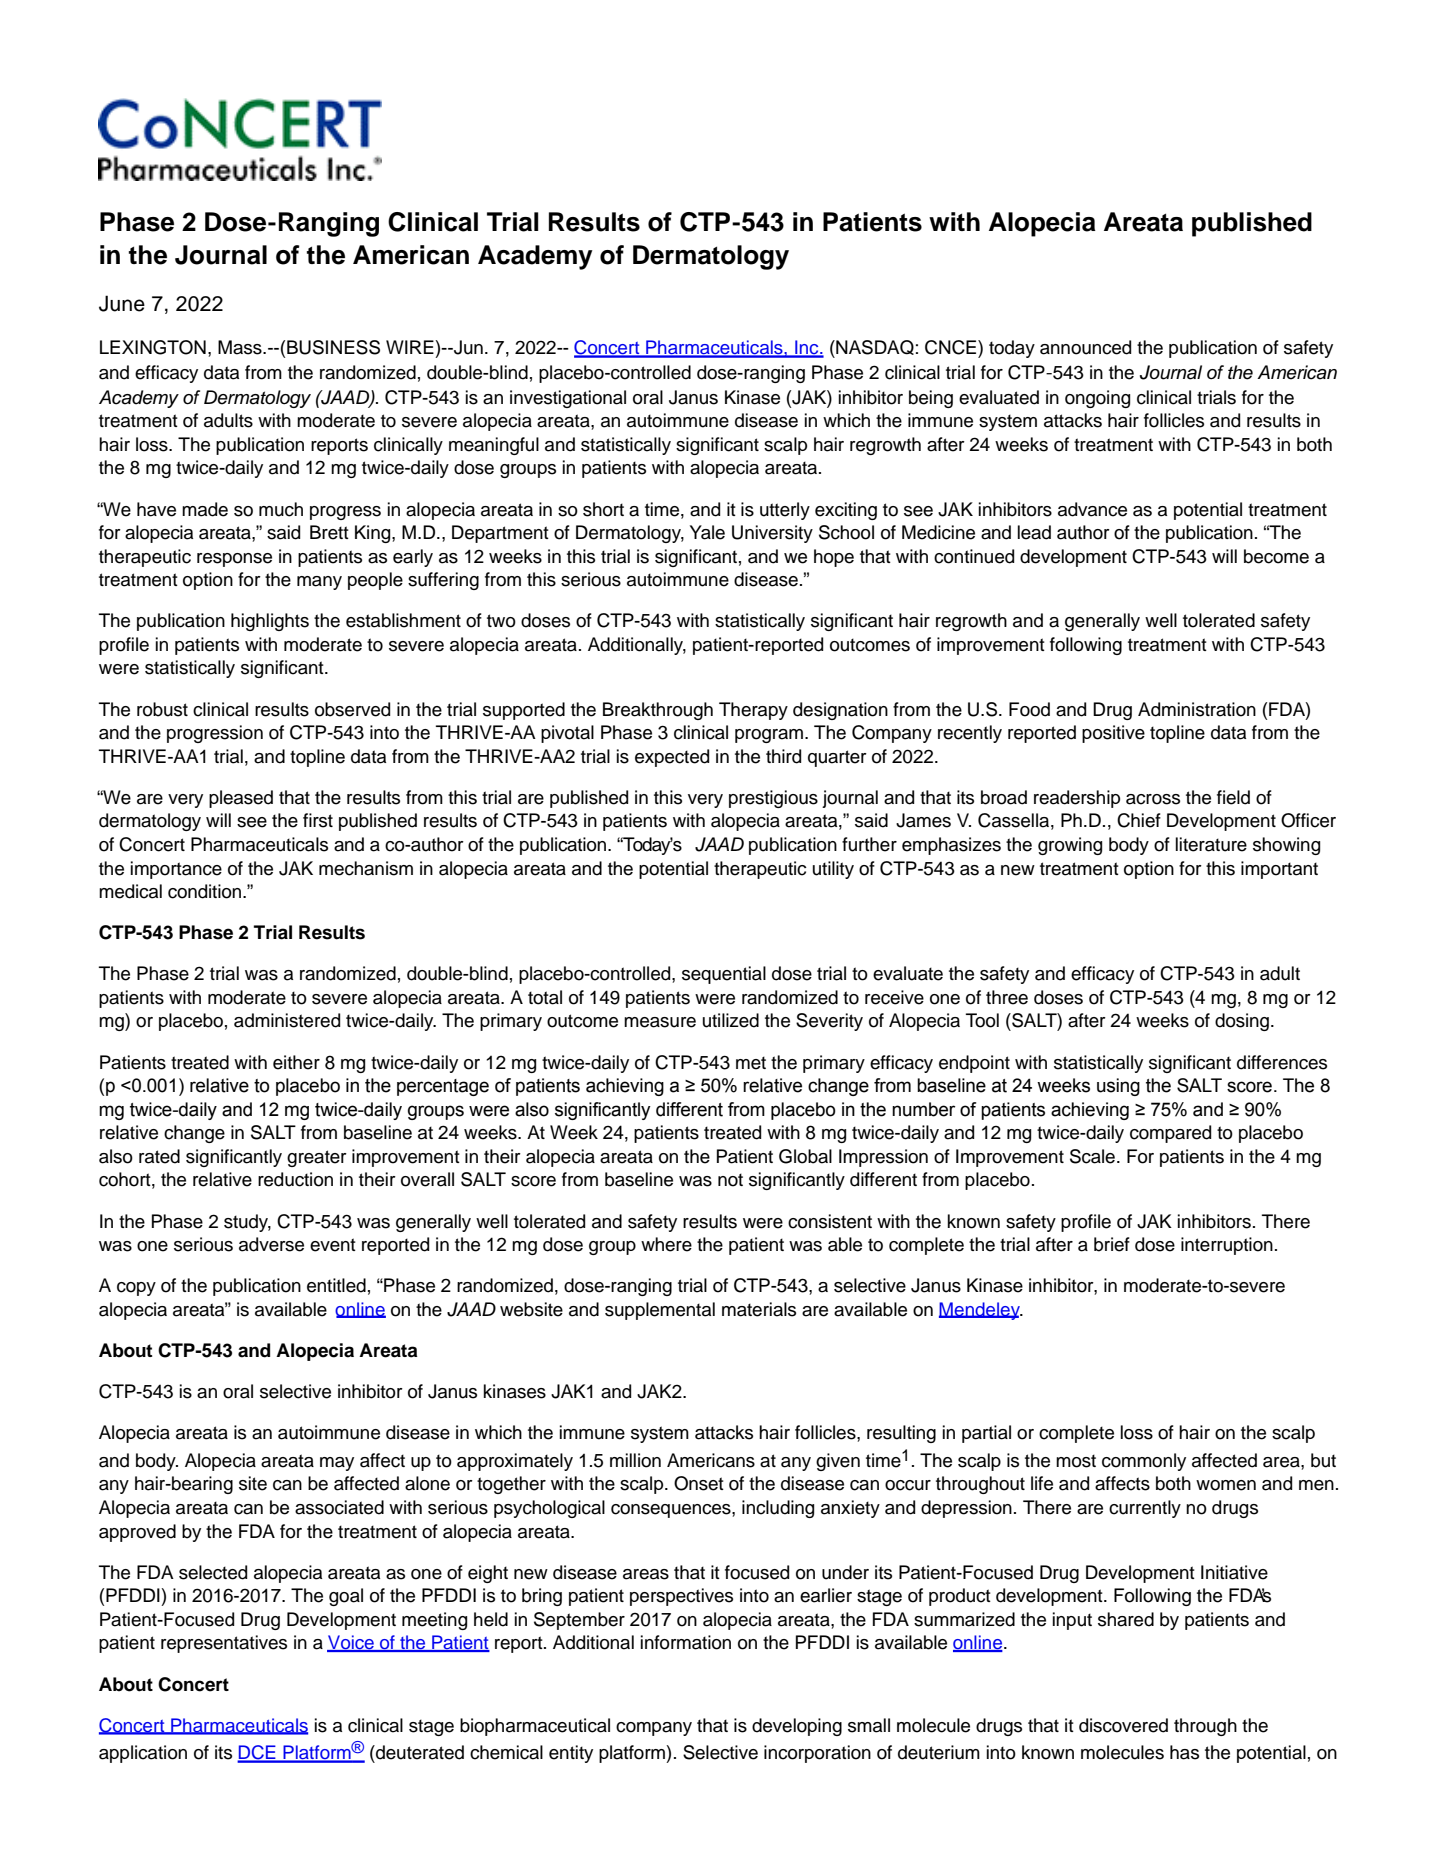 Image resolution: width=1440 pixels, height=1864 pixels. I want to click on LEXINGTON, so click(153, 347).
